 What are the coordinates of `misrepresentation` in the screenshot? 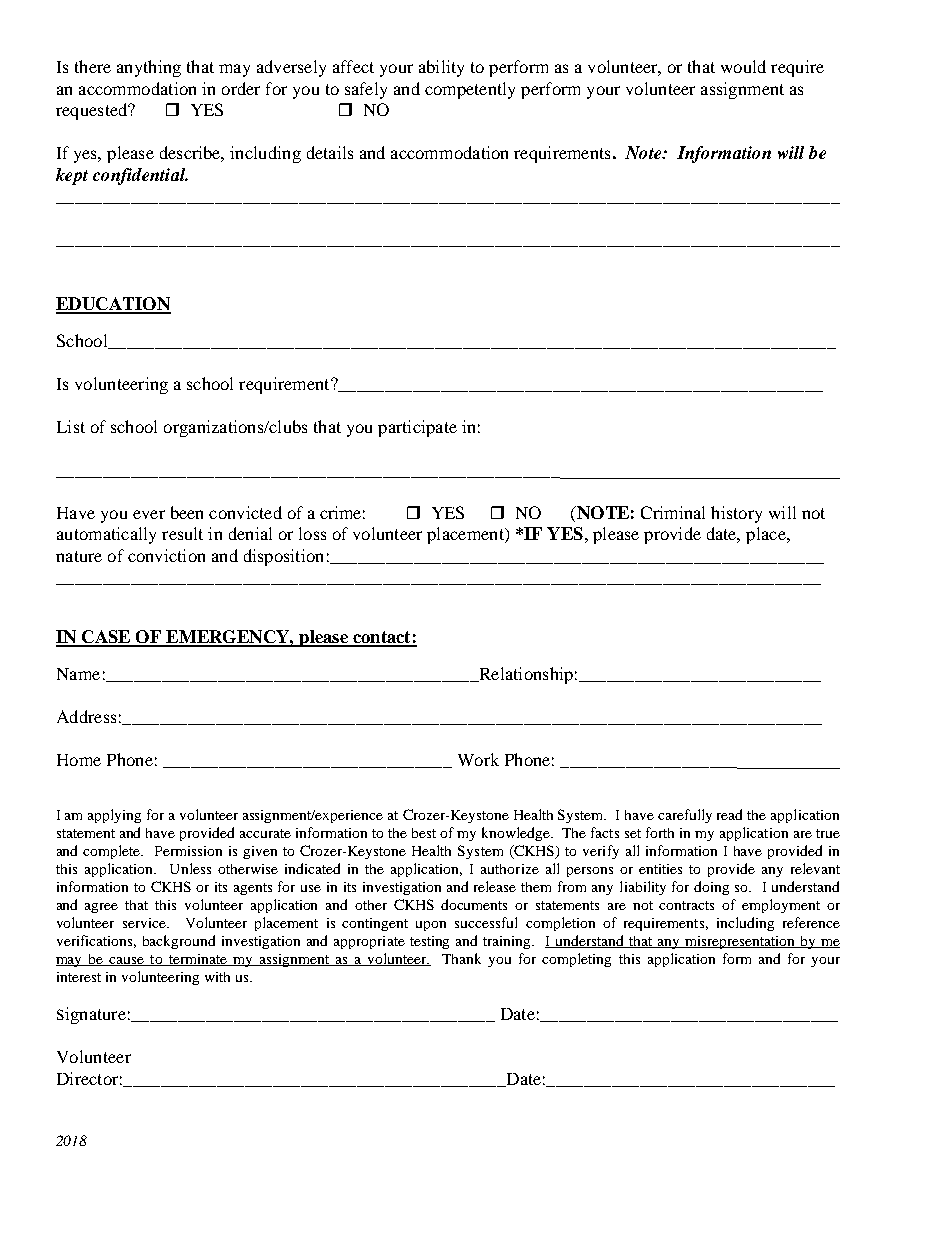 It's located at (740, 942).
